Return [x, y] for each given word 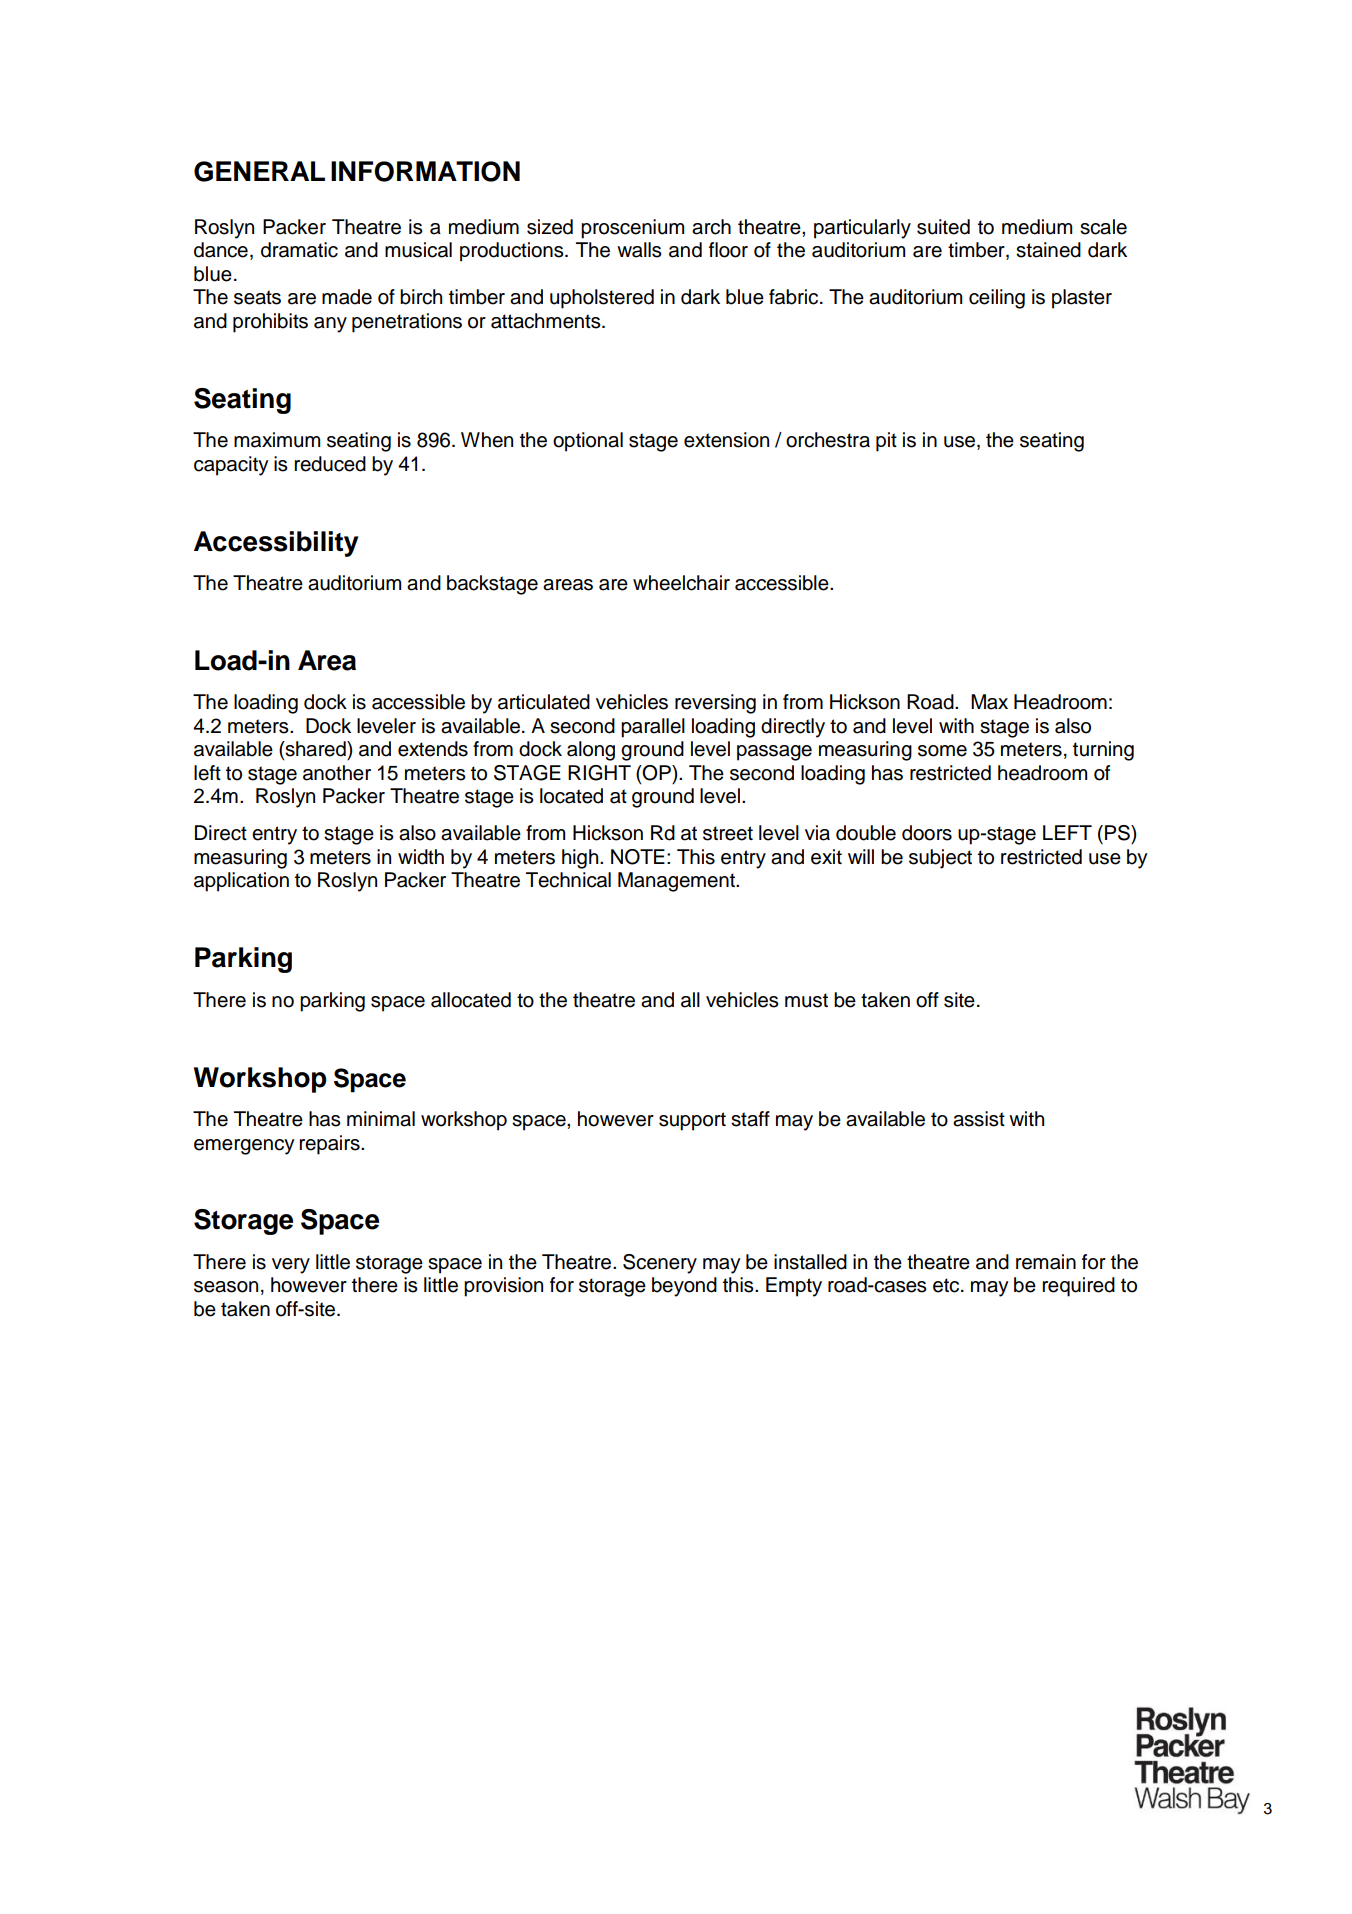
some [942, 751]
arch [711, 227]
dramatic [299, 250]
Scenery [660, 1264]
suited [943, 227]
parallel [653, 728]
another [337, 773]
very [291, 1266]
